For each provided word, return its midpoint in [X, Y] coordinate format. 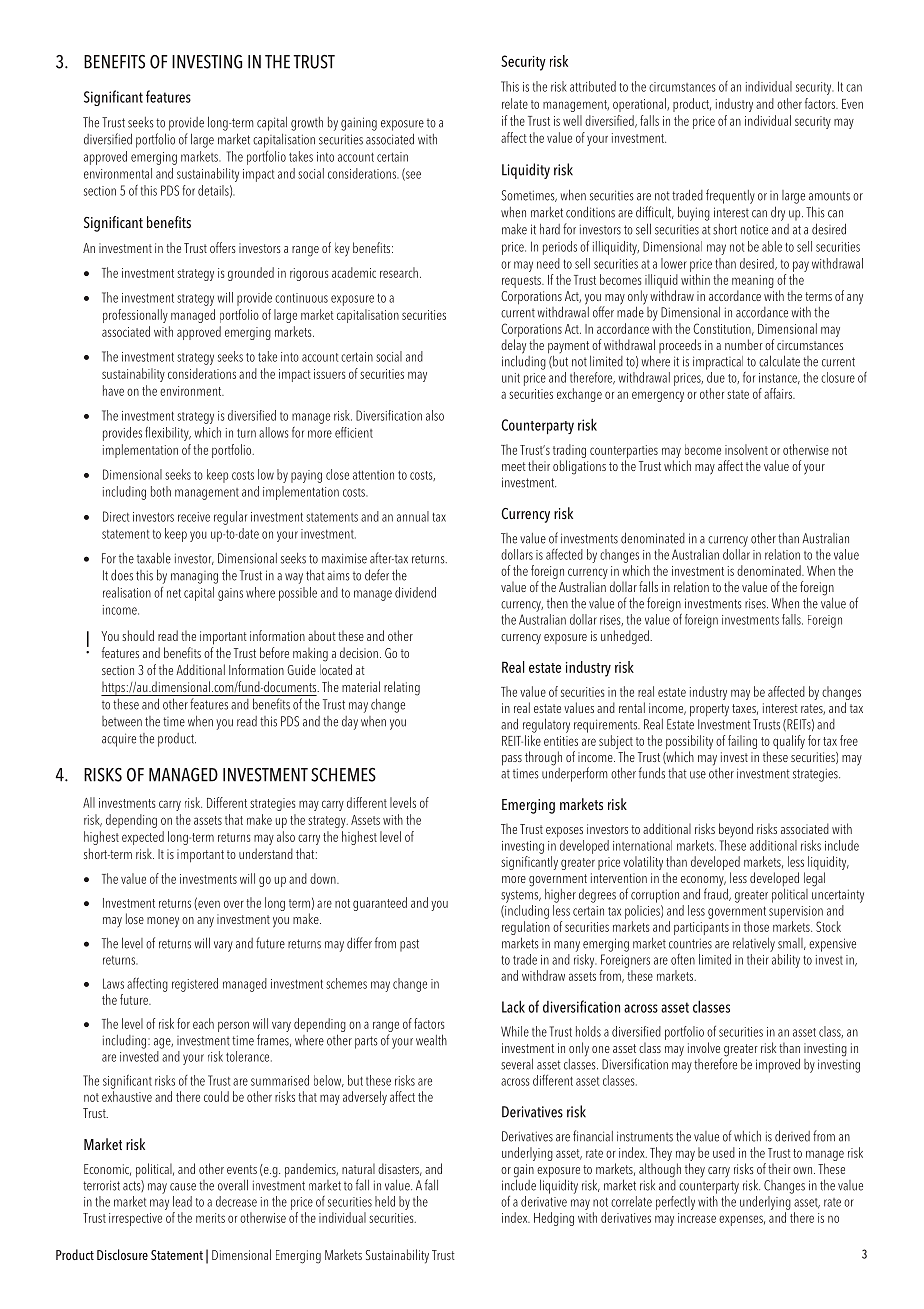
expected [143, 838]
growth [307, 124]
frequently [730, 196]
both [161, 491]
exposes [564, 832]
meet [514, 466]
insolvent [746, 449]
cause [183, 1187]
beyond [736, 830]
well [572, 120]
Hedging [554, 1219]
